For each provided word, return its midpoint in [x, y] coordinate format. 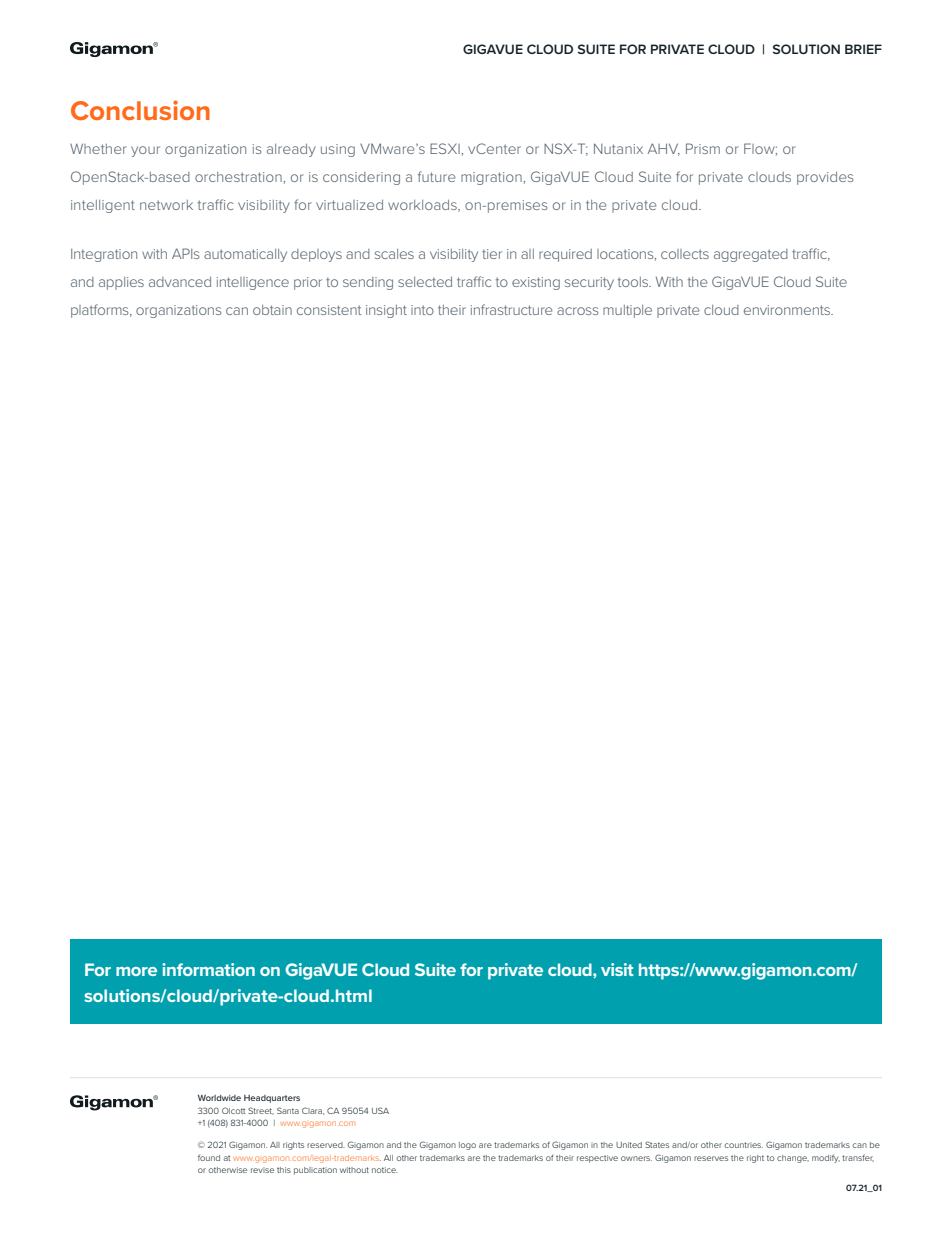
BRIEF [863, 49]
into [422, 310]
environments [788, 310]
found [209, 1157]
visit [617, 969]
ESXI [446, 148]
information [208, 969]
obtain [272, 310]
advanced [180, 282]
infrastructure [512, 309]
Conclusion [140, 110]
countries [743, 1145]
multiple [627, 311]
